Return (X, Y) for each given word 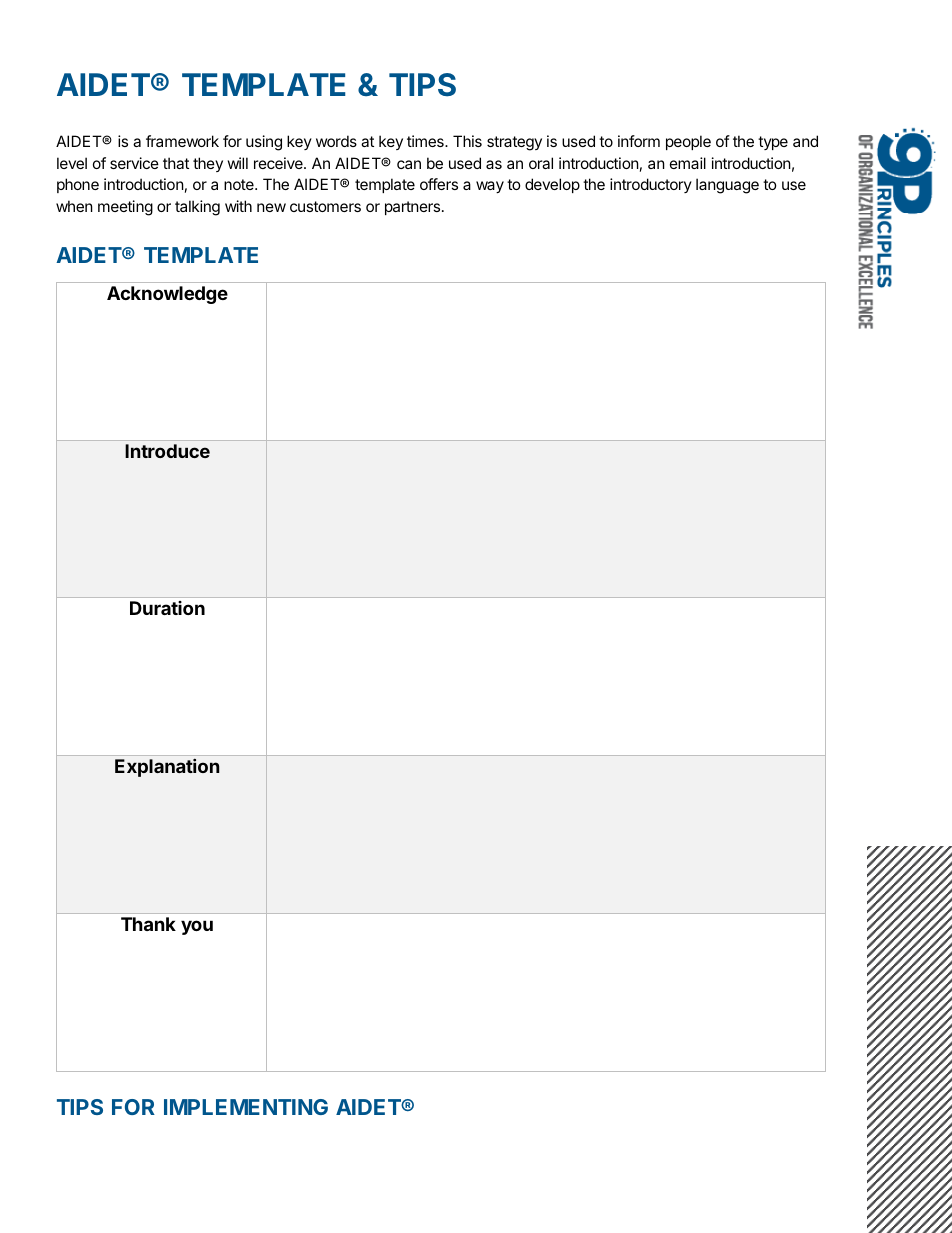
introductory (651, 185)
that (176, 163)
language (727, 186)
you (197, 927)
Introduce (167, 451)
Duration (167, 608)
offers (439, 184)
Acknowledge (167, 295)
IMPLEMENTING (246, 1107)
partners (414, 208)
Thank (148, 924)
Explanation (167, 767)
